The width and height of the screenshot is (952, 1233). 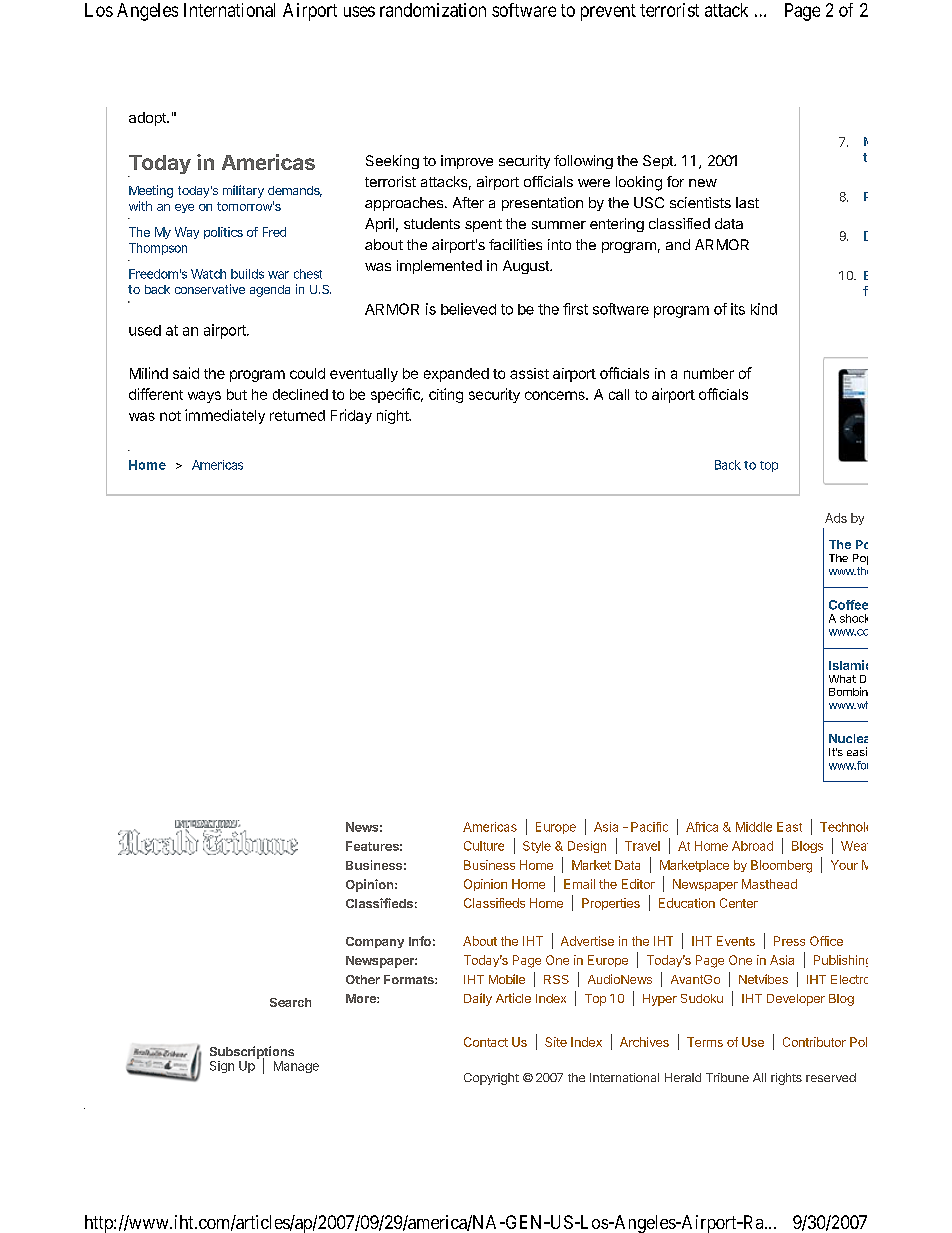 I want to click on Contact, so click(x=486, y=1042).
